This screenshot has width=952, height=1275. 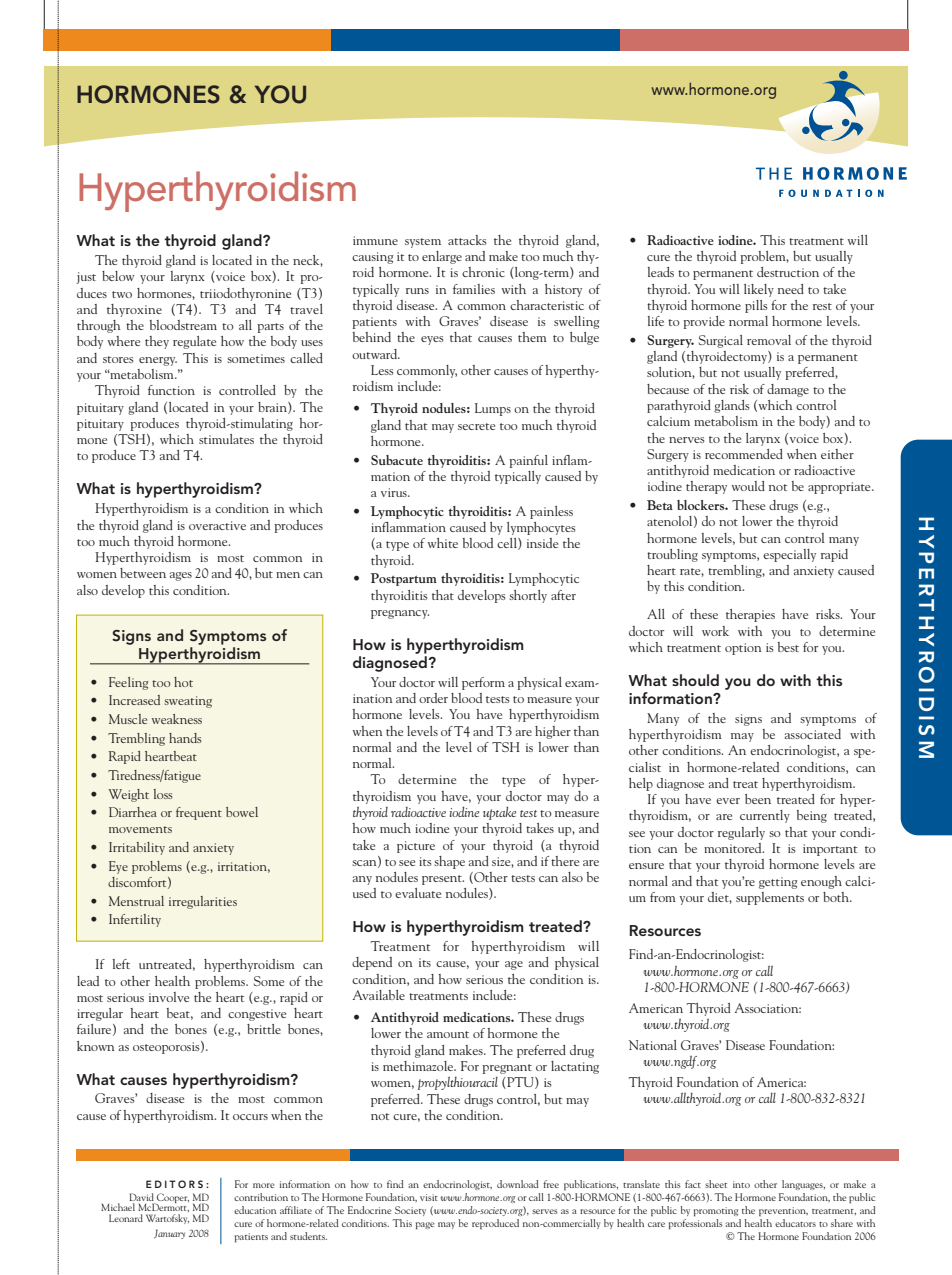 I want to click on between, so click(x=143, y=573).
